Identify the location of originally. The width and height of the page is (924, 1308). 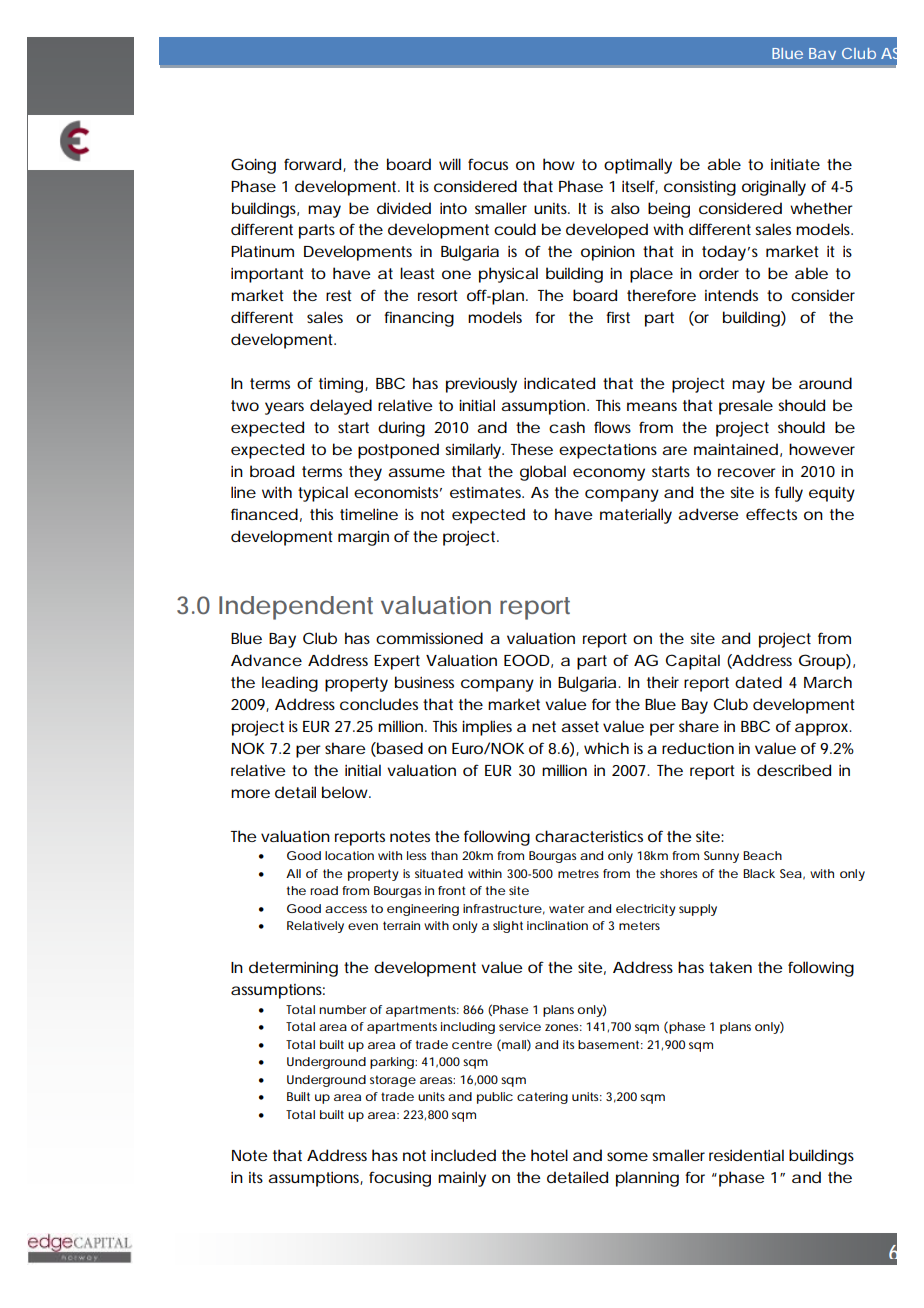
(774, 188).
